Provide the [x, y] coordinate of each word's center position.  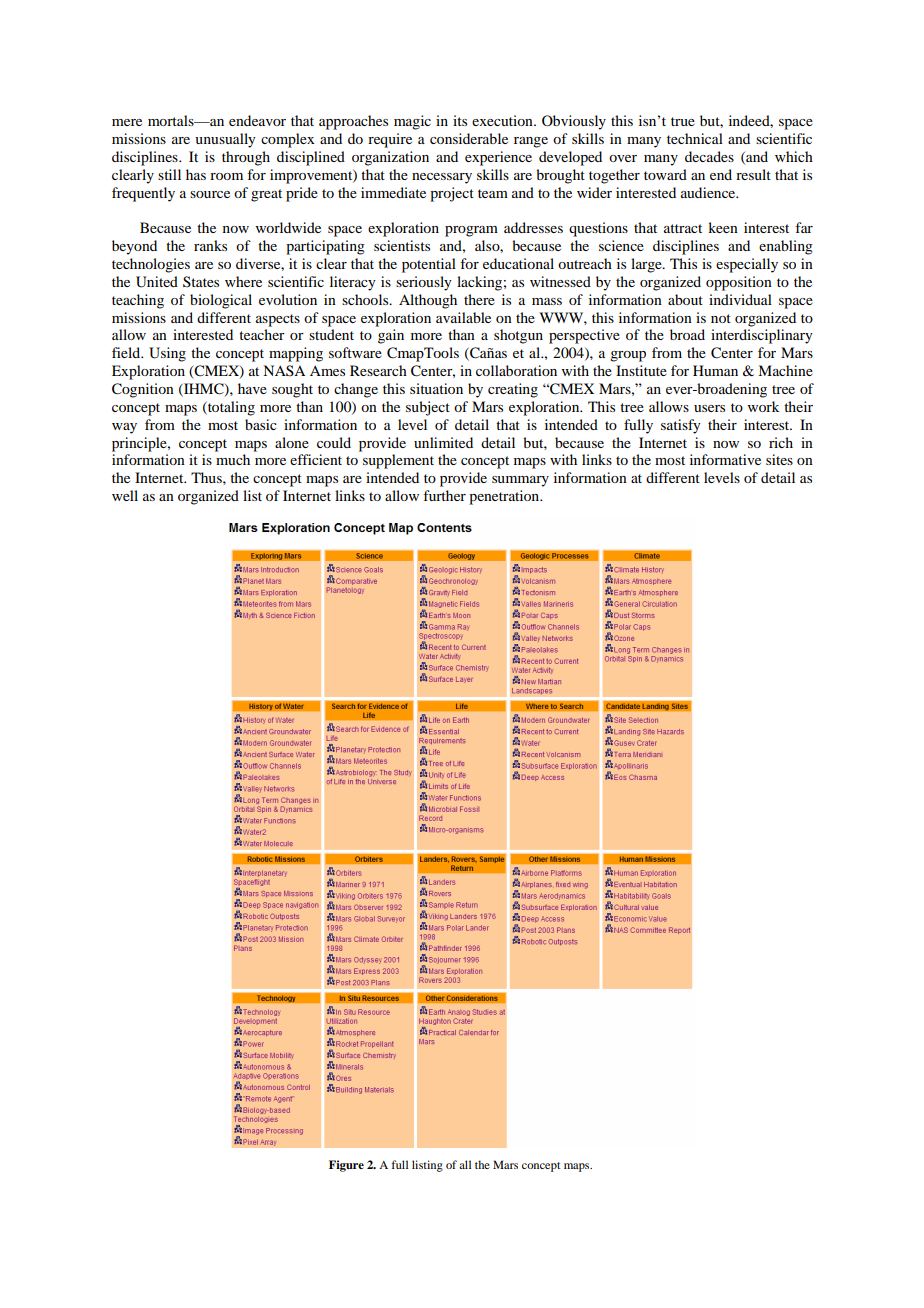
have [252, 388]
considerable [469, 138]
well [125, 495]
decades [709, 156]
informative [725, 459]
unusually [225, 140]
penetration [505, 497]
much [233, 459]
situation [436, 388]
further [444, 495]
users [709, 408]
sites [779, 459]
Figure [346, 1166]
